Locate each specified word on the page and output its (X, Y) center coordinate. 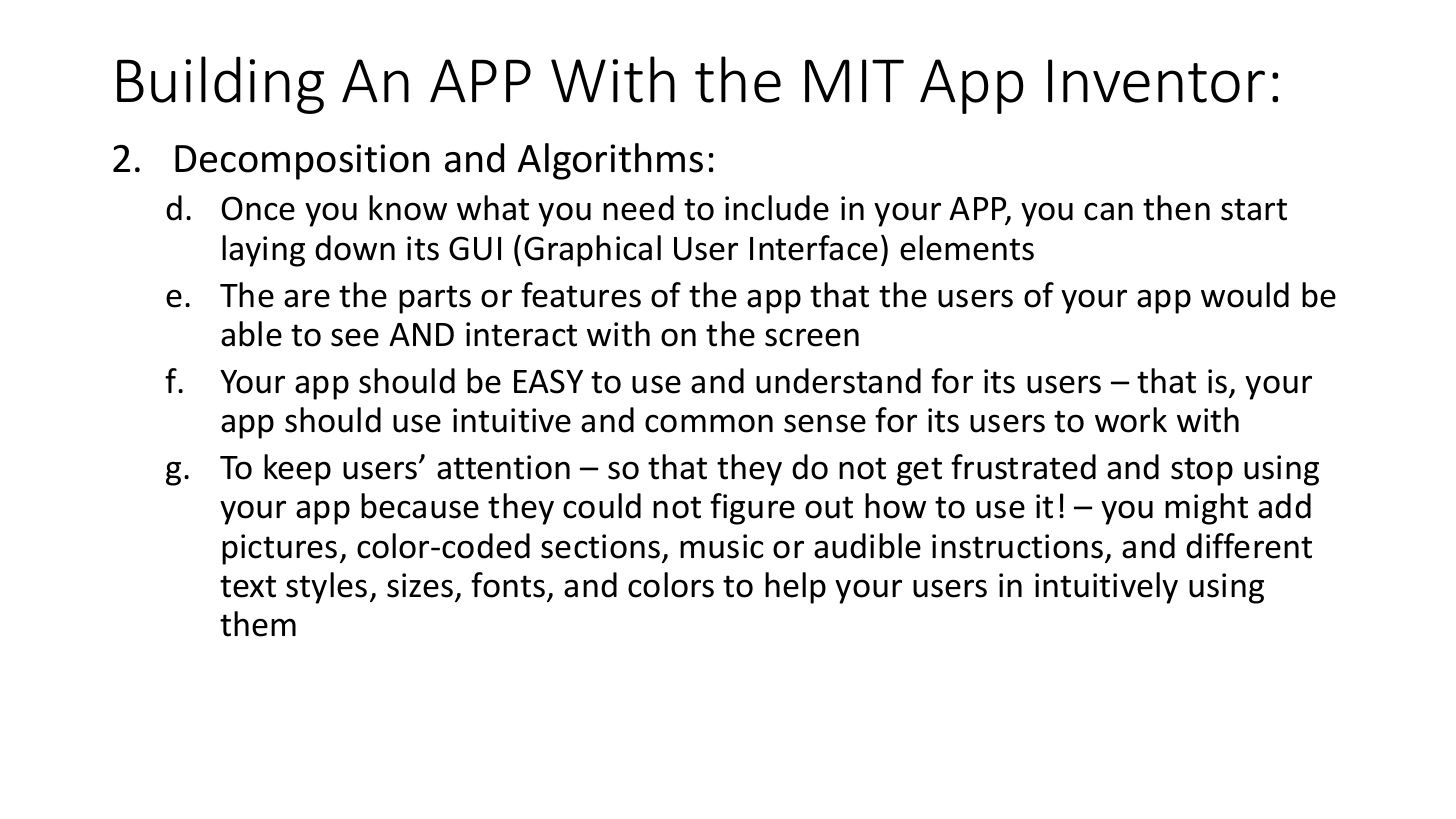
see (355, 337)
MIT (854, 80)
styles (326, 588)
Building (220, 85)
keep (297, 470)
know (408, 208)
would (1245, 295)
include (777, 208)
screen (812, 337)
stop (1202, 471)
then (1176, 208)
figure (752, 509)
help (795, 588)
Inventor (1156, 81)
